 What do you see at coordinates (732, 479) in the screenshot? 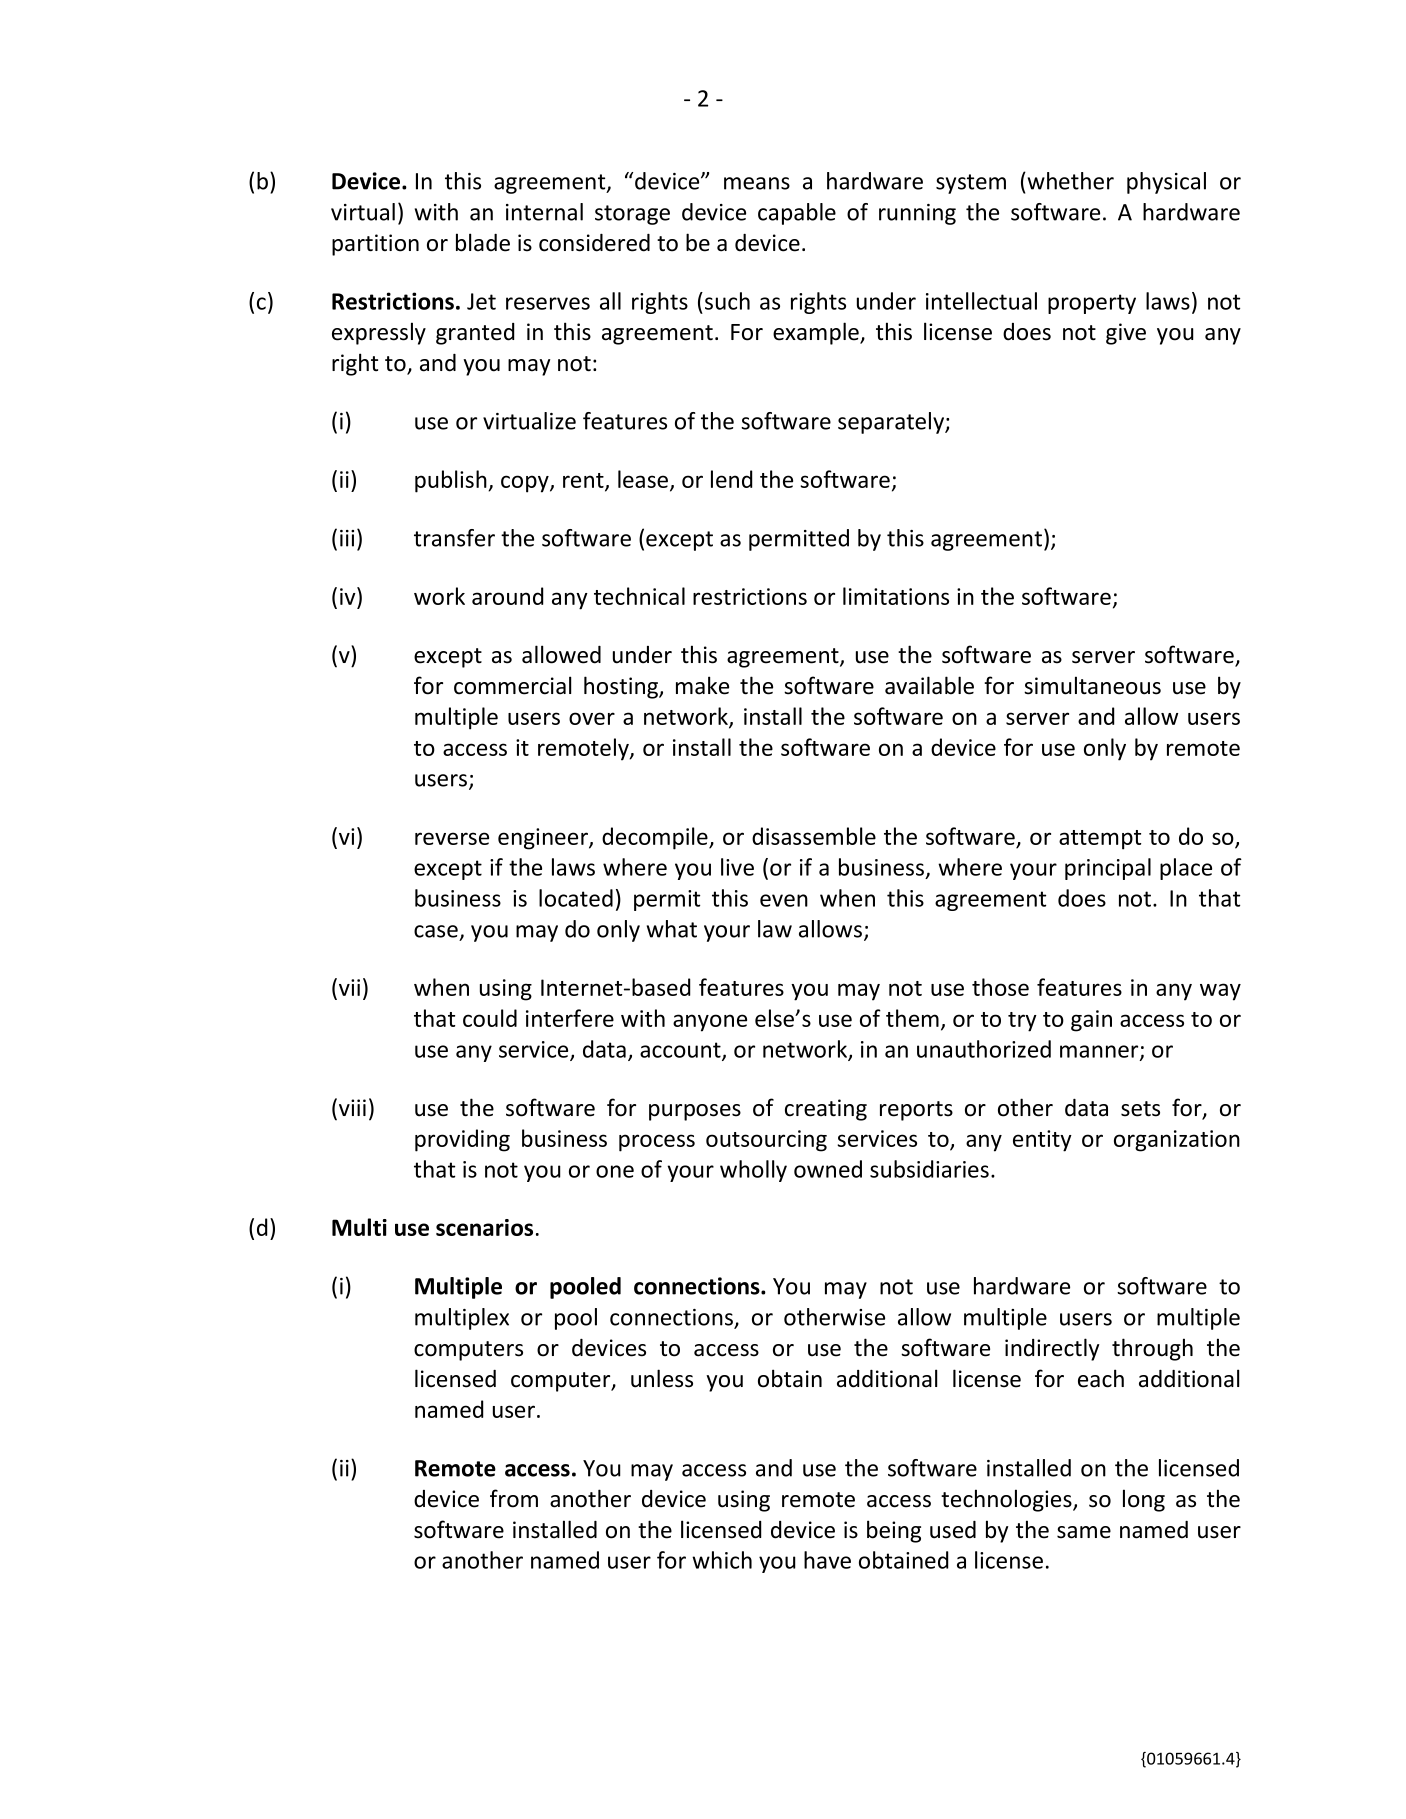
I see `lend` at bounding box center [732, 479].
